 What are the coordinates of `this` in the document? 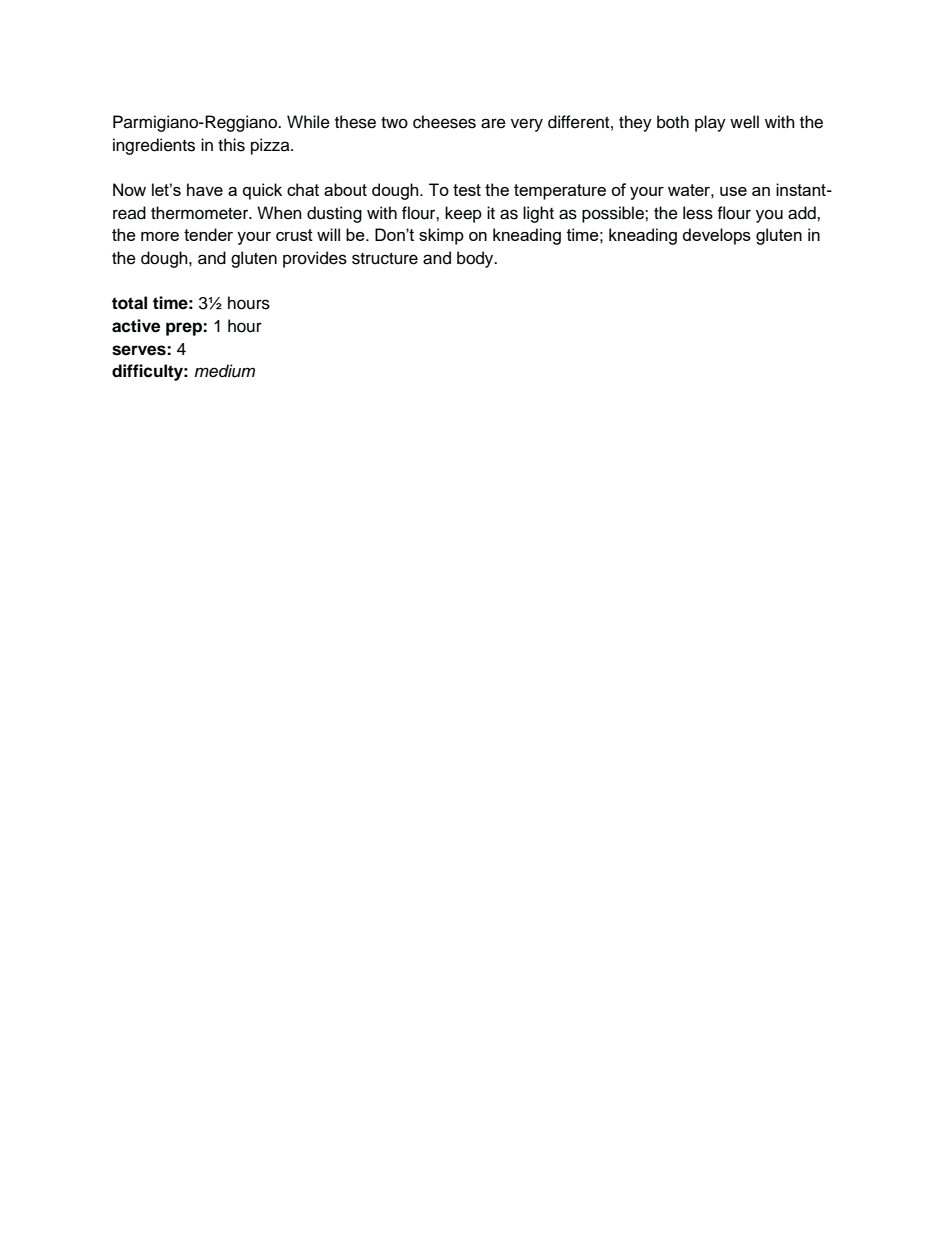 It's located at (231, 145).
